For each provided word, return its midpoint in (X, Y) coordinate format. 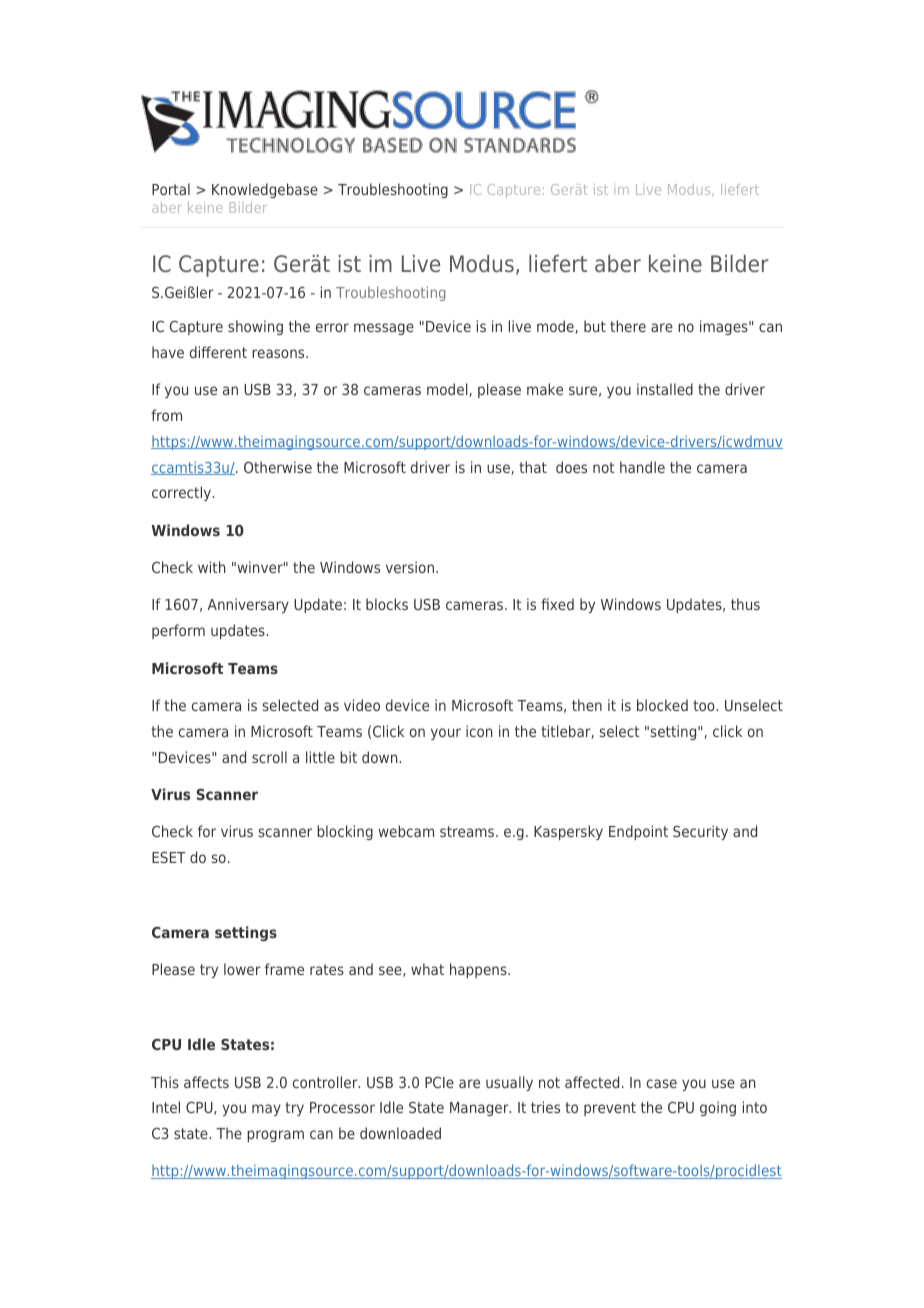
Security (700, 832)
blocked (662, 705)
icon (479, 731)
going (718, 1108)
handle (642, 467)
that (533, 467)
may (266, 1110)
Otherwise (278, 467)
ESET (169, 857)
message (384, 329)
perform (178, 631)
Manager (480, 1109)
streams (468, 831)
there (628, 326)
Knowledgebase (265, 190)
